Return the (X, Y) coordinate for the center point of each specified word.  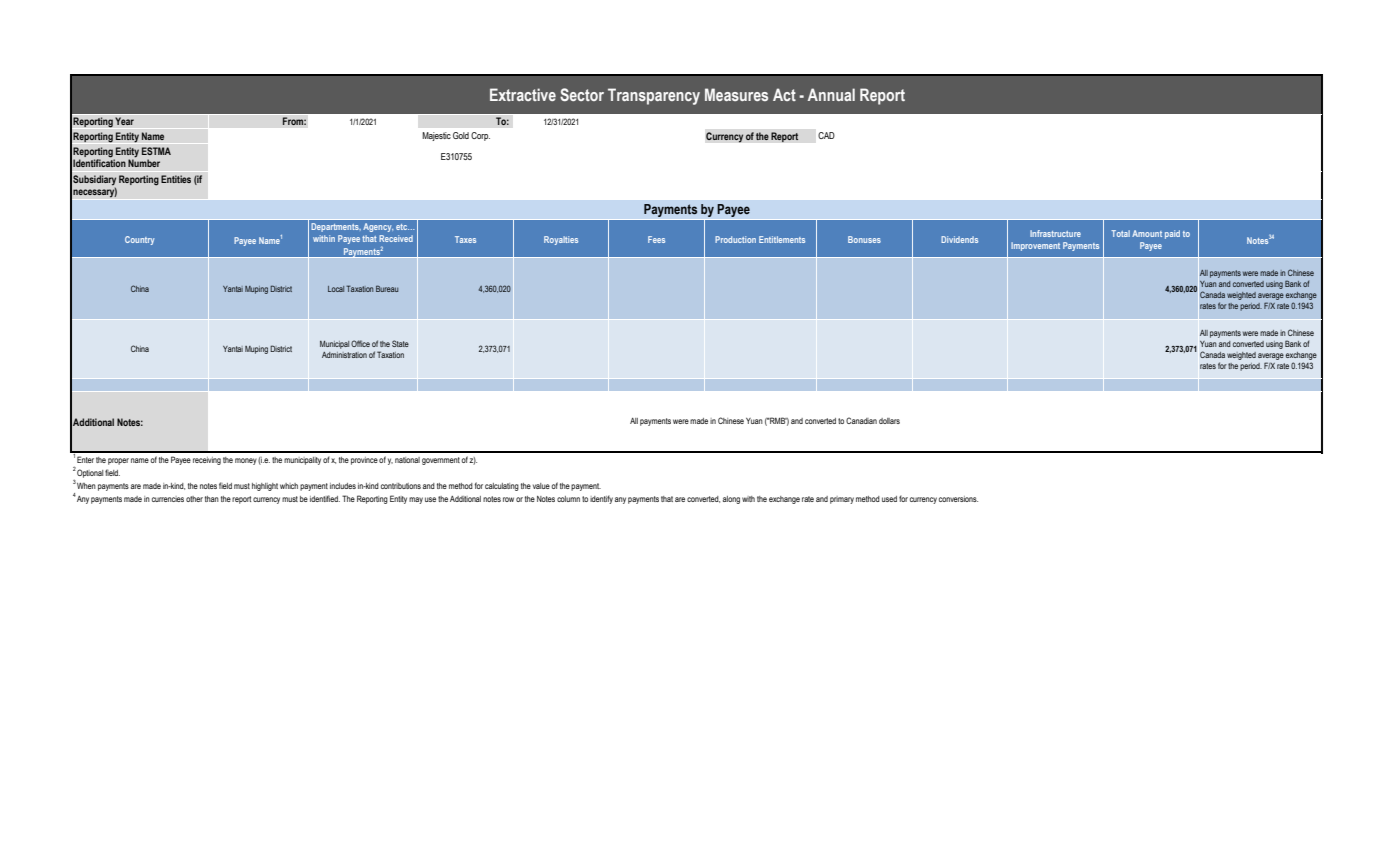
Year (124, 121)
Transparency (654, 96)
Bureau (387, 288)
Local (336, 289)
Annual (831, 94)
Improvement (1035, 246)
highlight (265, 487)
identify (601, 499)
